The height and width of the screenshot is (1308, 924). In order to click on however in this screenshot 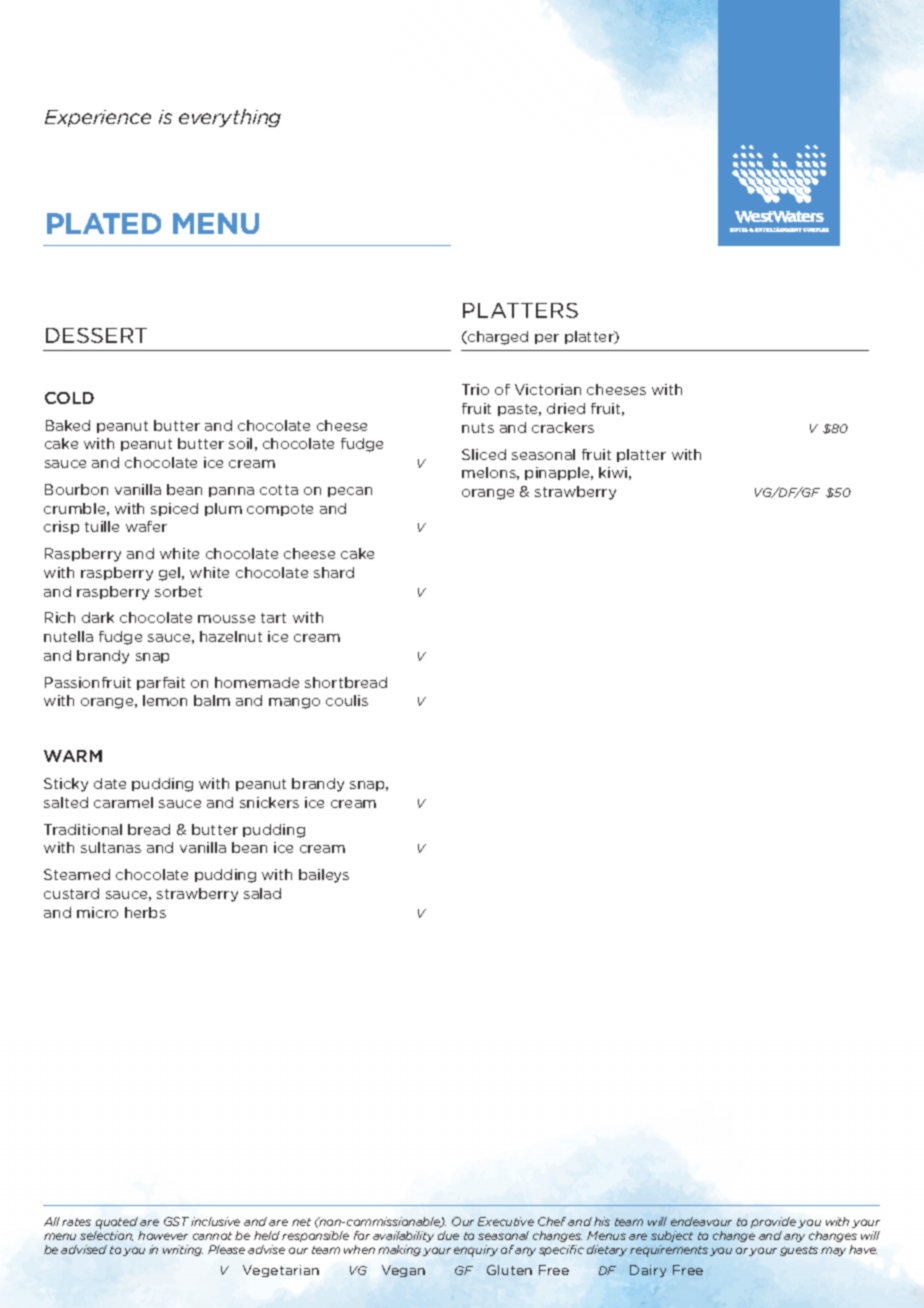, I will do `click(163, 1235)`.
